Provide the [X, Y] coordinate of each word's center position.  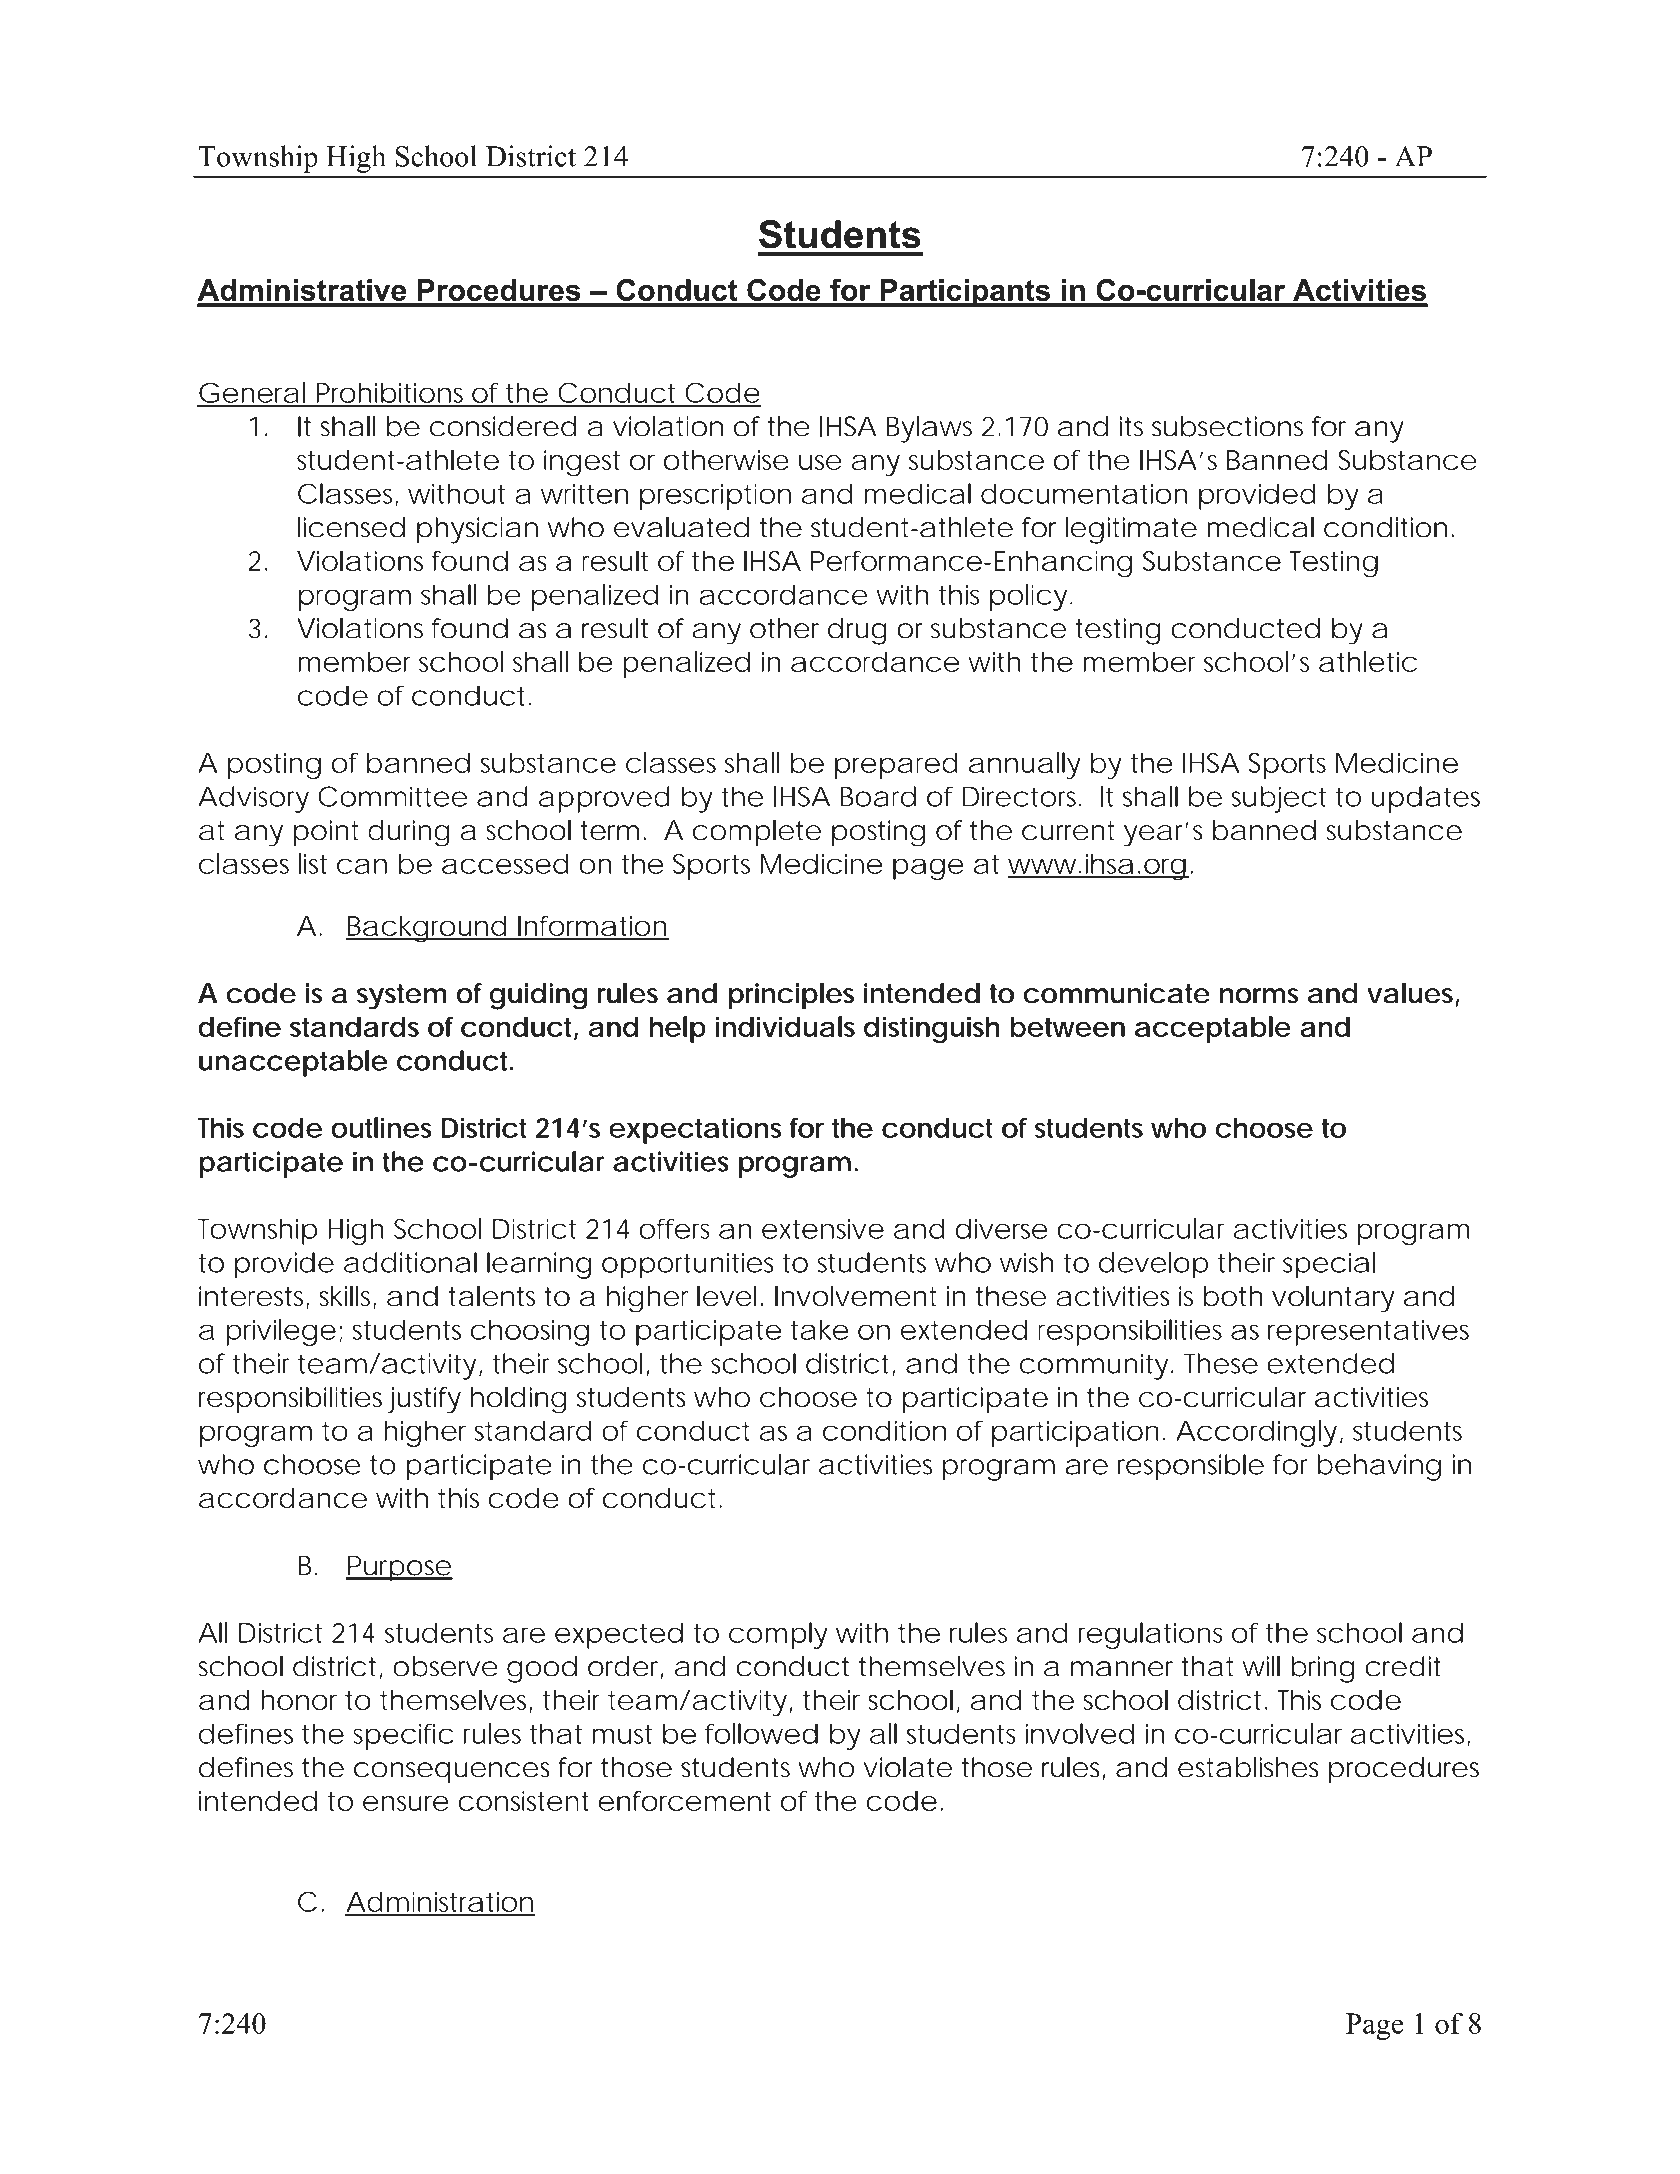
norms [1259, 996]
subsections [1227, 426]
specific [403, 1736]
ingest [582, 463]
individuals [785, 1026]
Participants [965, 293]
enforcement [685, 1801]
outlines [381, 1127]
